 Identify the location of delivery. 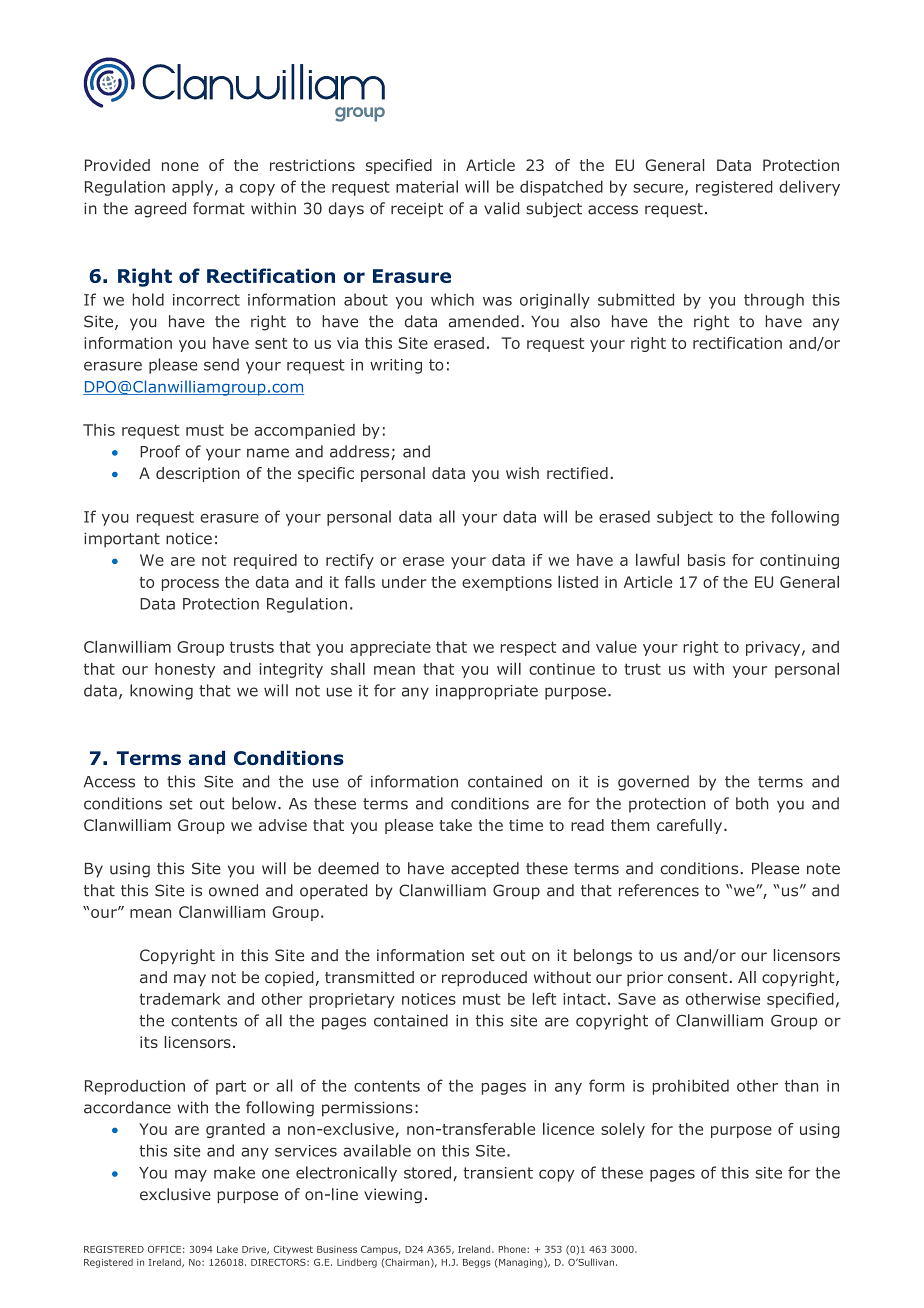
(809, 188).
